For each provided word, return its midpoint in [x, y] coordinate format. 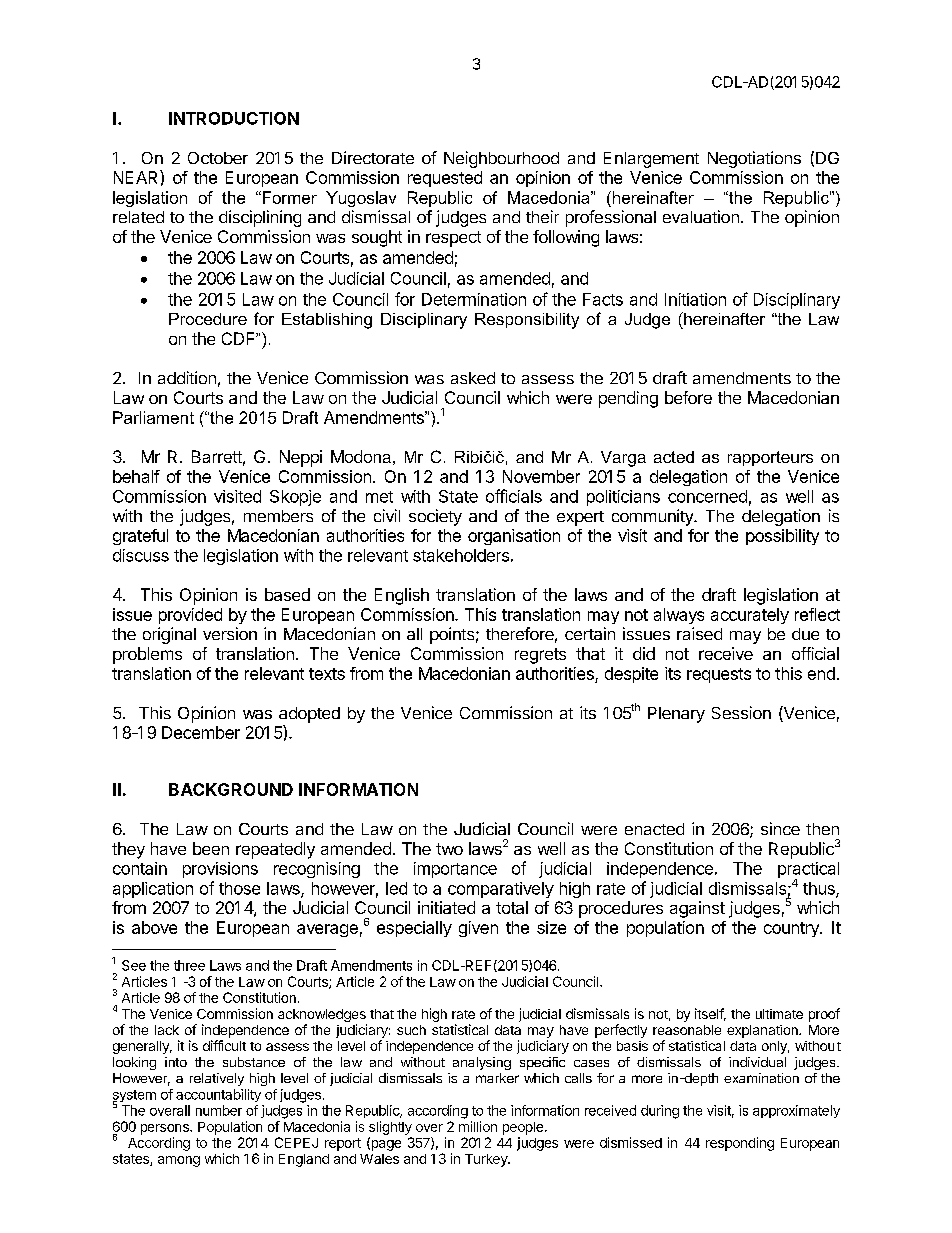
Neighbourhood [501, 159]
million [478, 1126]
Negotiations [754, 159]
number [219, 1110]
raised [699, 633]
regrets [540, 656]
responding [740, 1144]
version [230, 633]
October [218, 158]
